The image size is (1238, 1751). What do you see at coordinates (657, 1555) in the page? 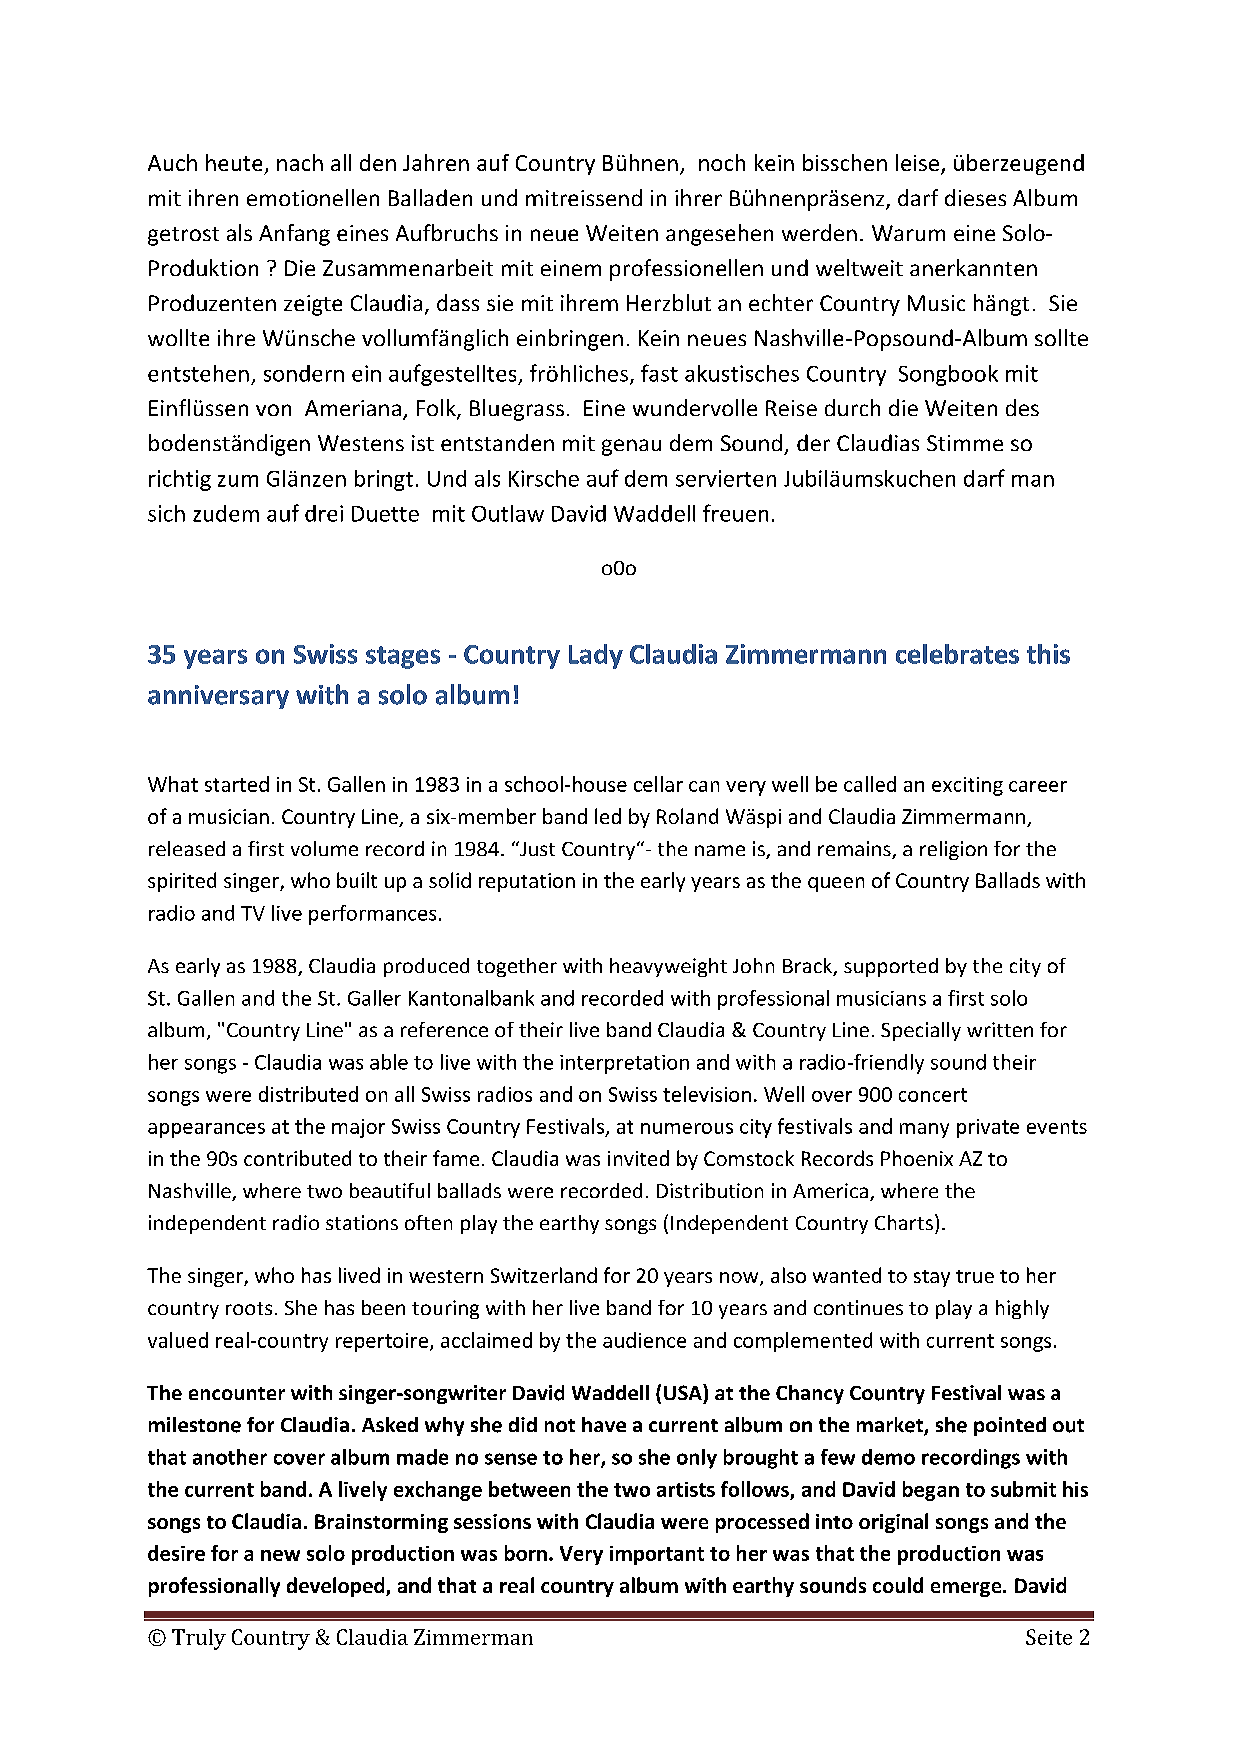
I see `important` at bounding box center [657, 1555].
